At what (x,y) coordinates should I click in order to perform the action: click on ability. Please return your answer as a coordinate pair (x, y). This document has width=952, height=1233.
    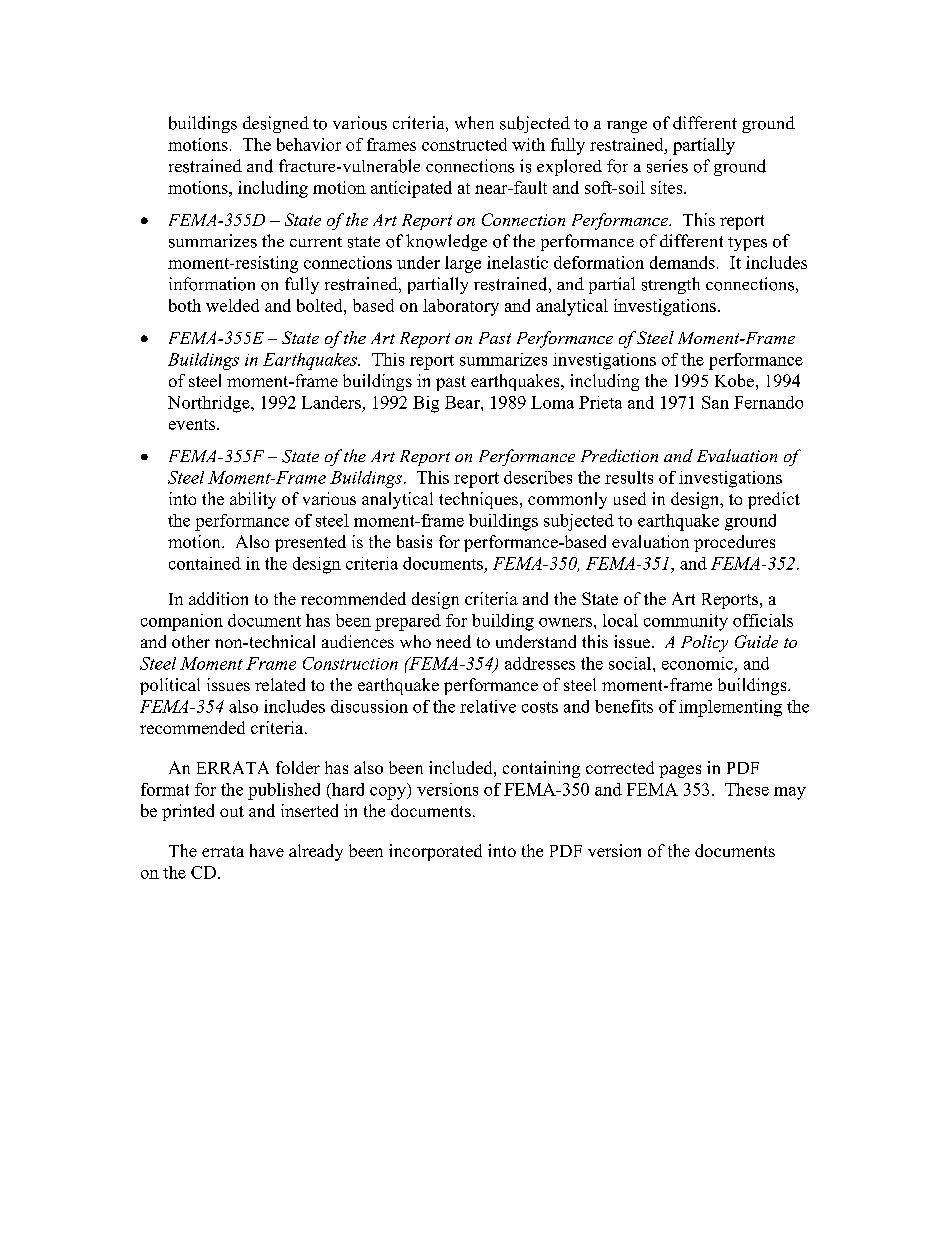
    Looking at the image, I should click on (253, 500).
